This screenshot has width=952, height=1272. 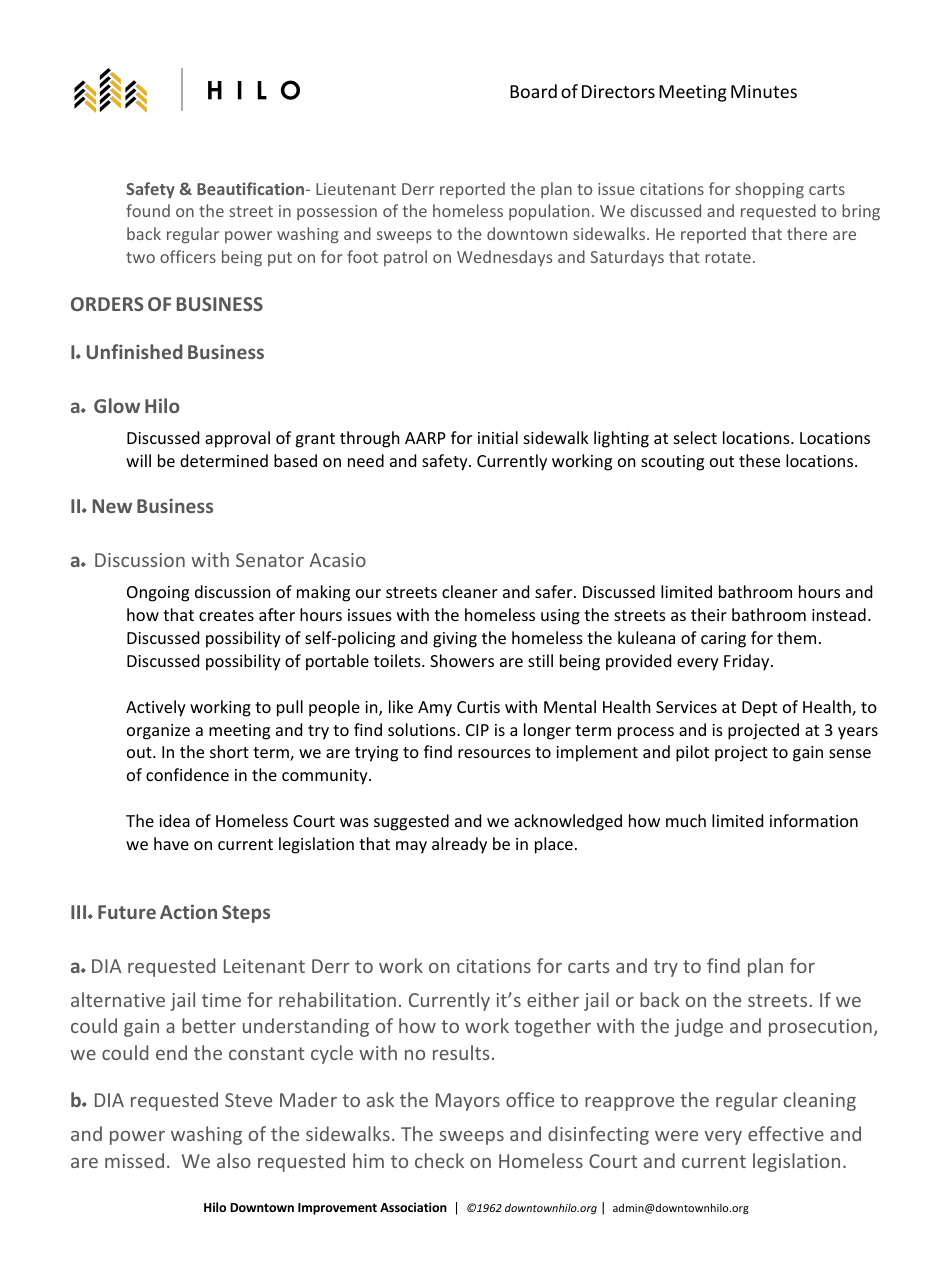 What do you see at coordinates (769, 190) in the screenshot?
I see `shopping` at bounding box center [769, 190].
